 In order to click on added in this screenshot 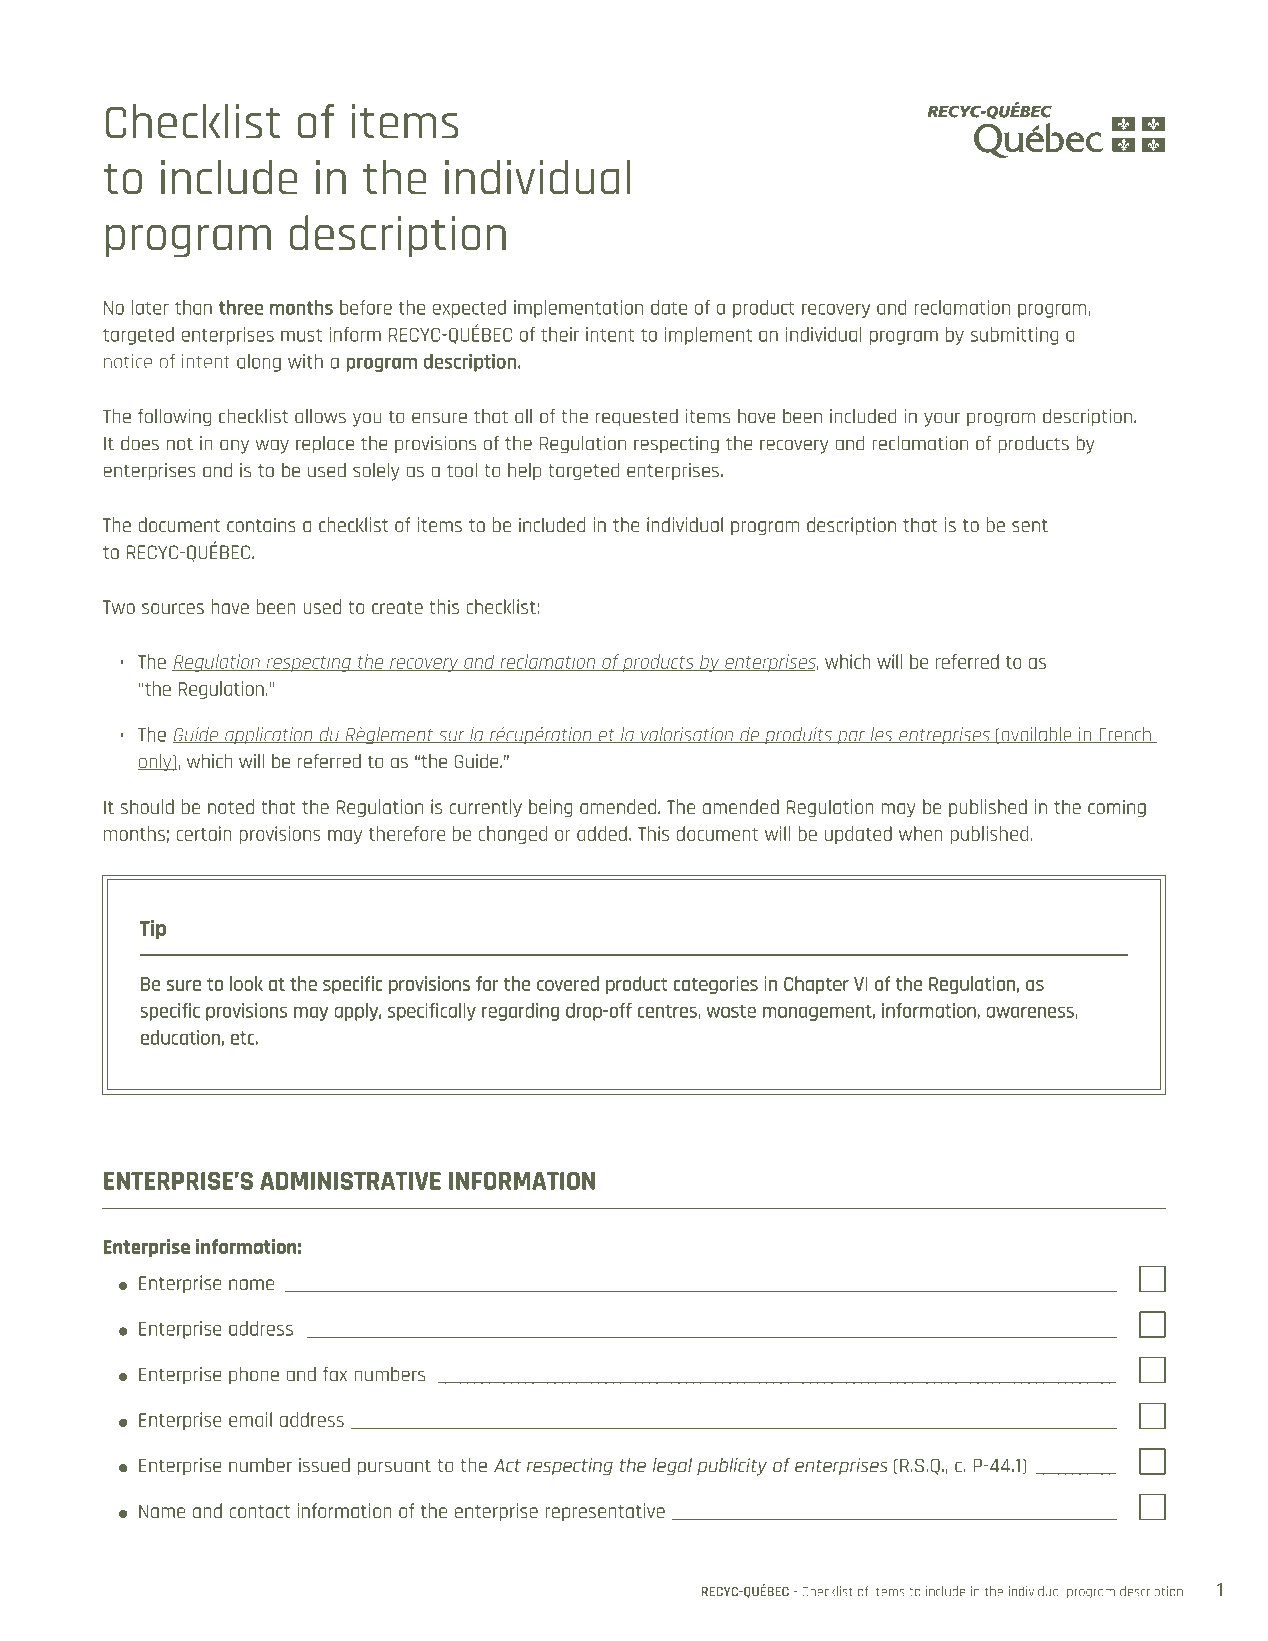, I will do `click(602, 833)`.
